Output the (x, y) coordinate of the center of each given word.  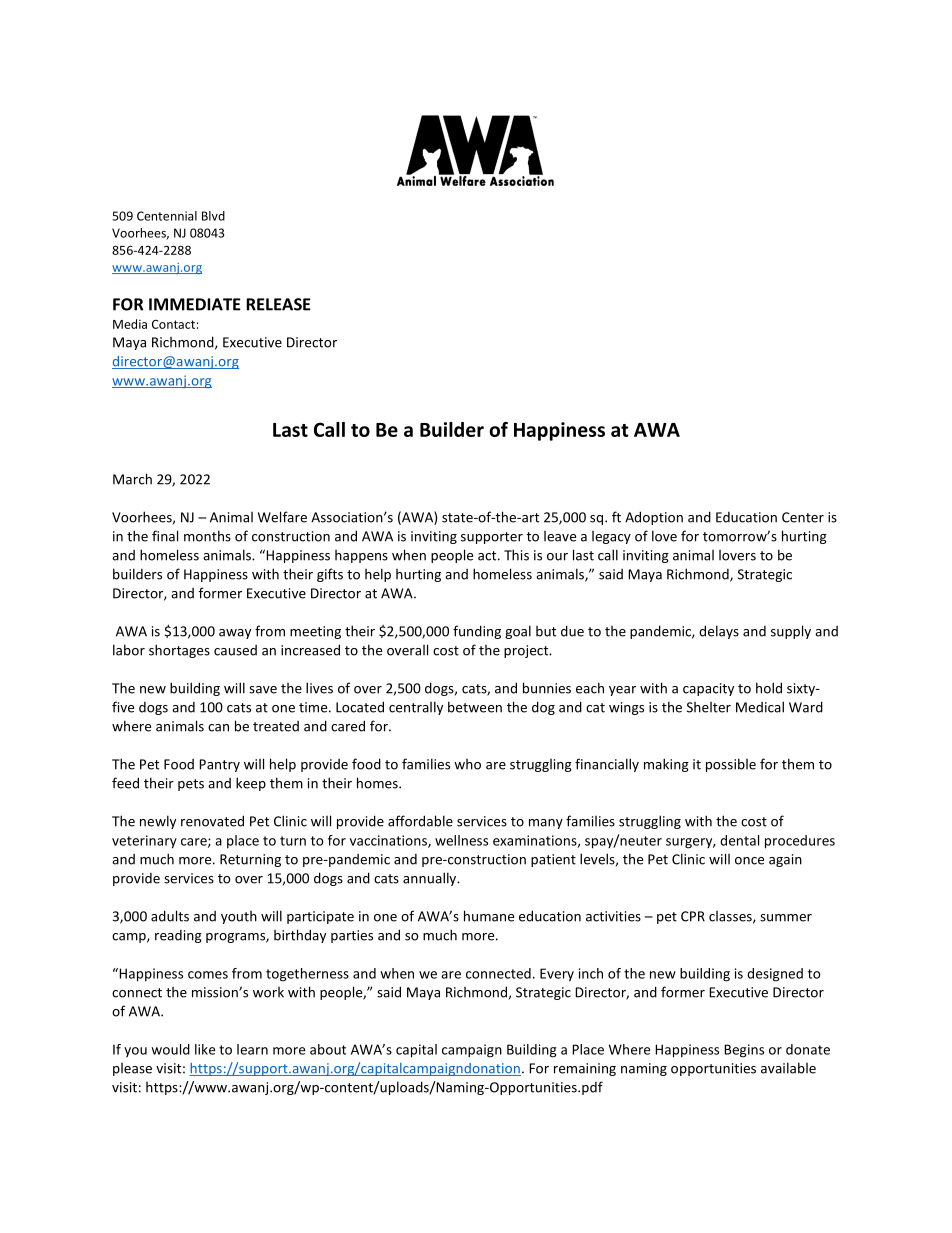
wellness (461, 840)
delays (719, 632)
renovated (212, 821)
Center (803, 517)
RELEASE (278, 304)
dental (739, 840)
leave (560, 536)
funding (477, 632)
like (205, 1049)
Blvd (213, 216)
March (132, 479)
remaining (585, 1069)
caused (235, 650)
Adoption (654, 518)
